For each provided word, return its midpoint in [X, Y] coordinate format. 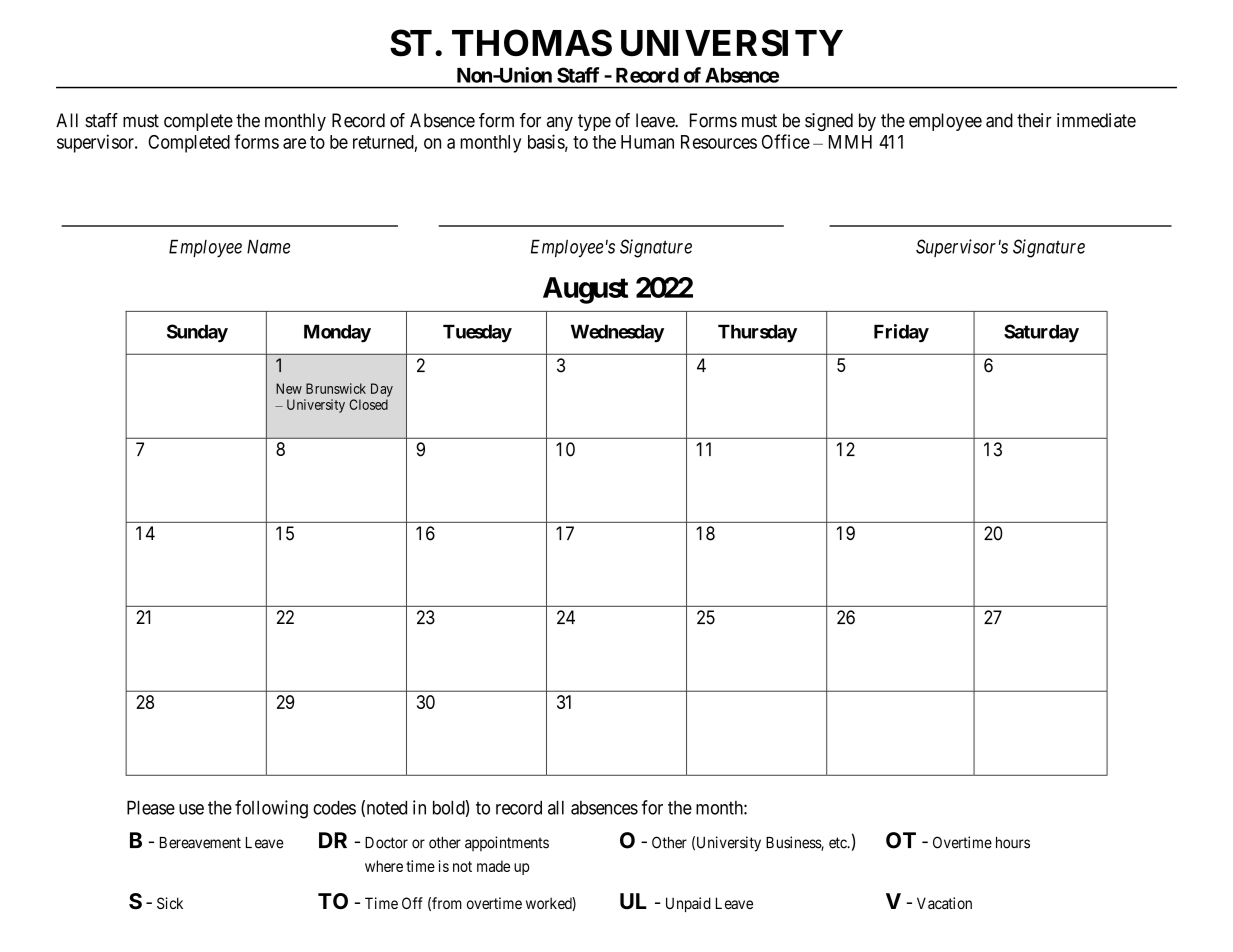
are [294, 143]
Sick [170, 903]
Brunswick [336, 388]
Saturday [1041, 333]
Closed [368, 404]
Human [647, 142]
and [999, 120]
